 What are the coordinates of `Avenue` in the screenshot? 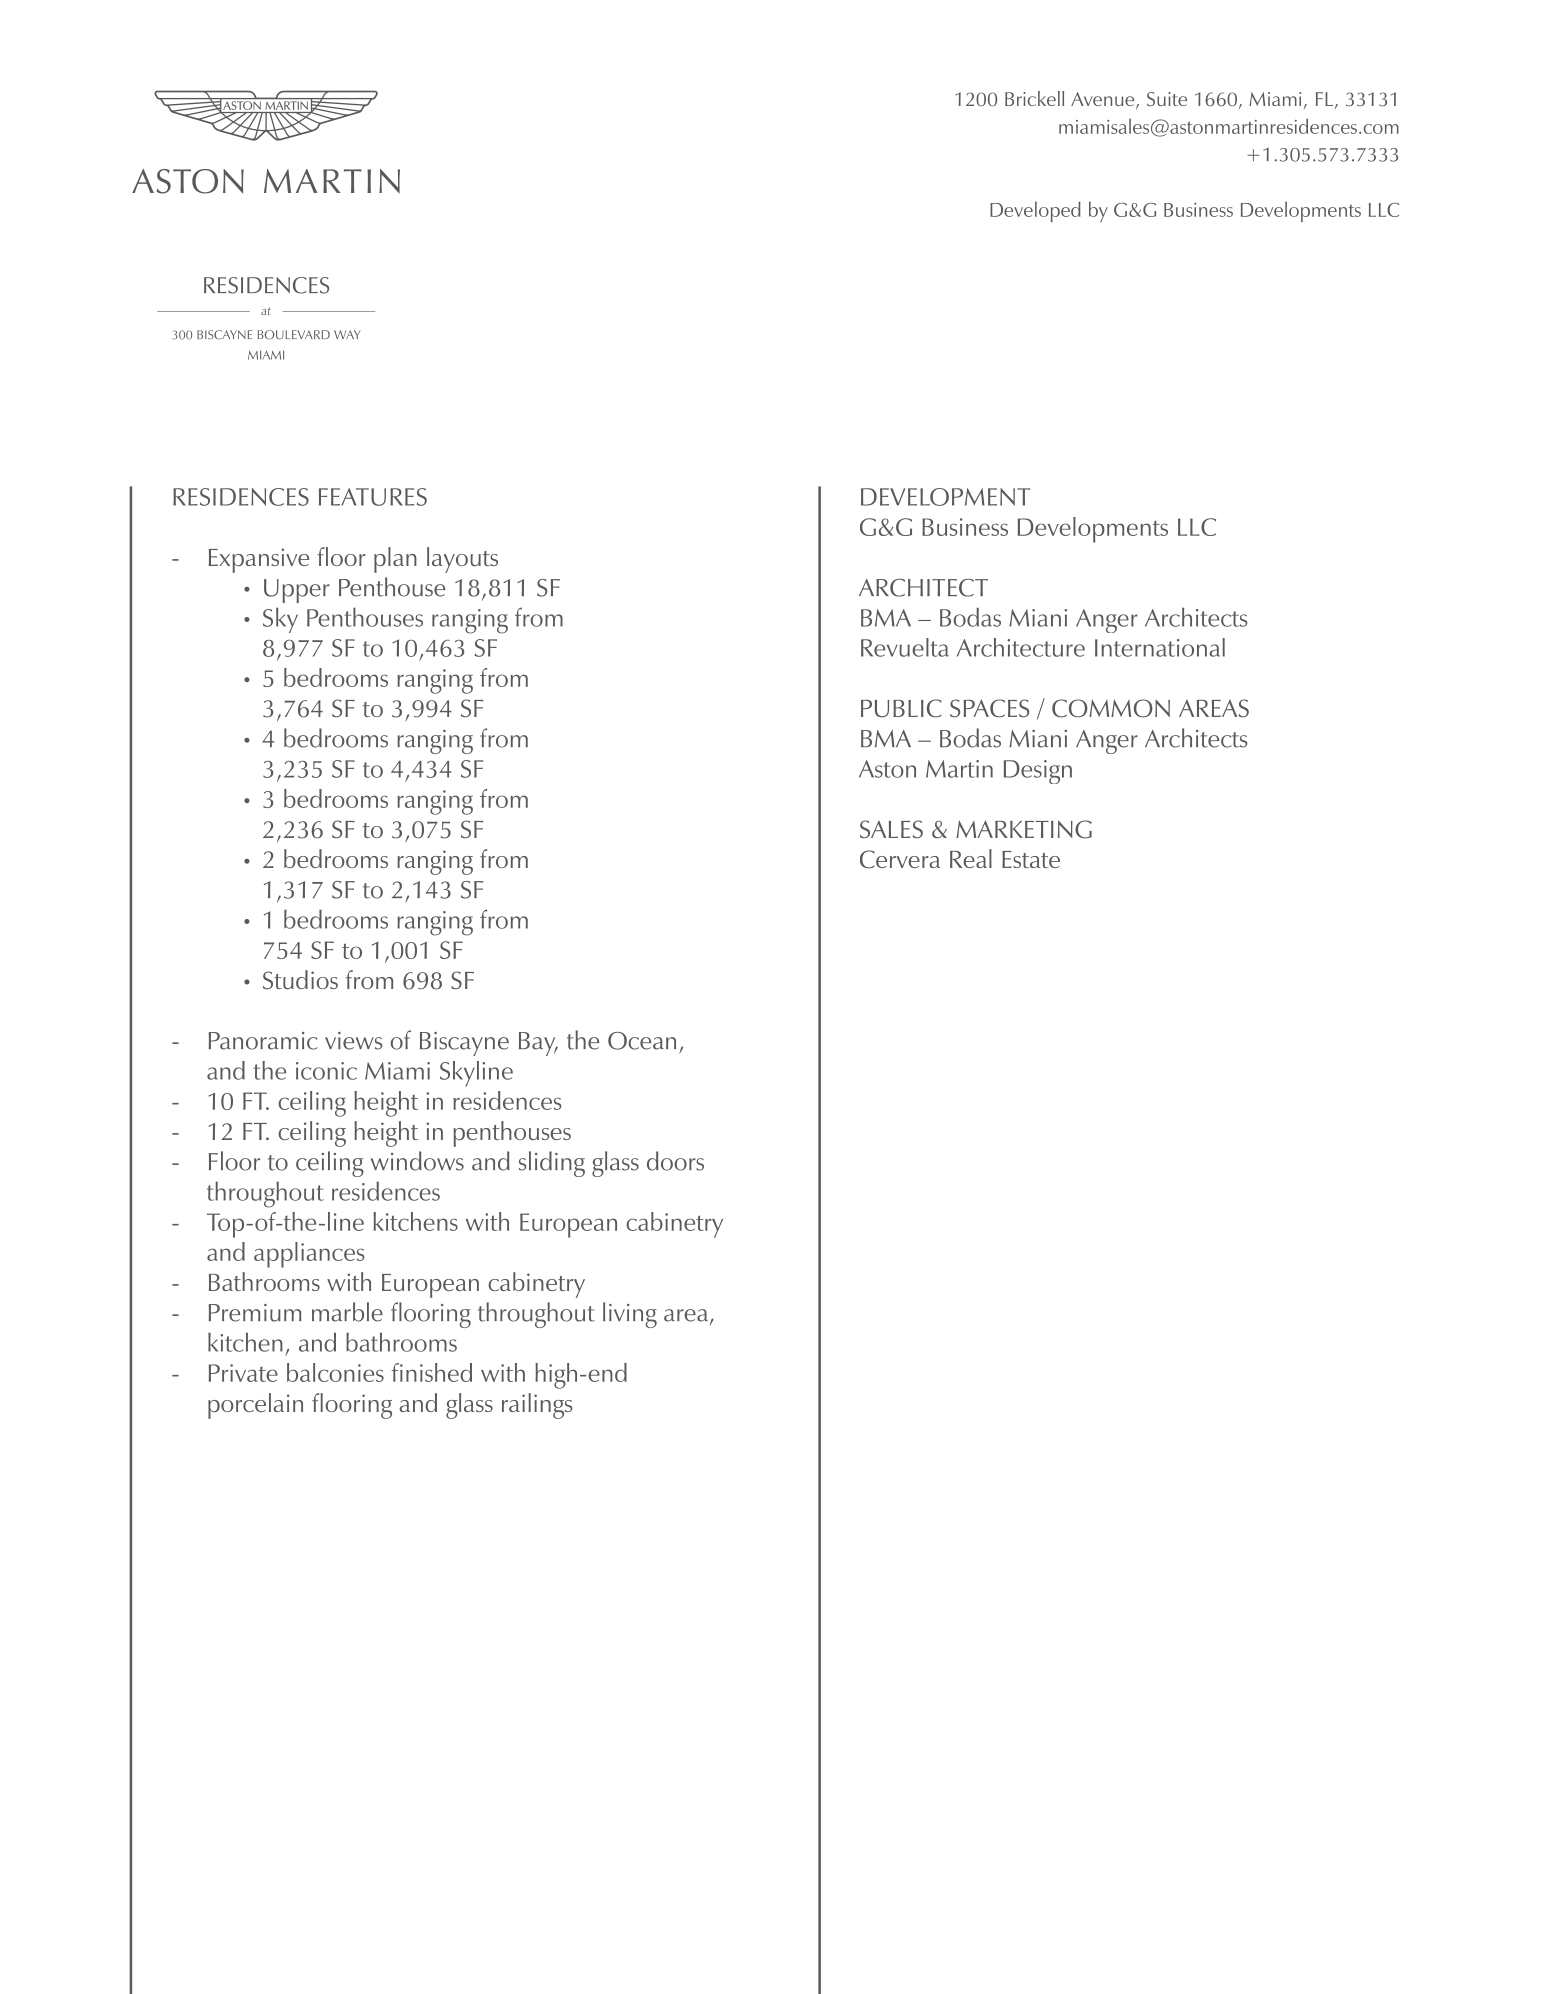 It's located at (1104, 100).
